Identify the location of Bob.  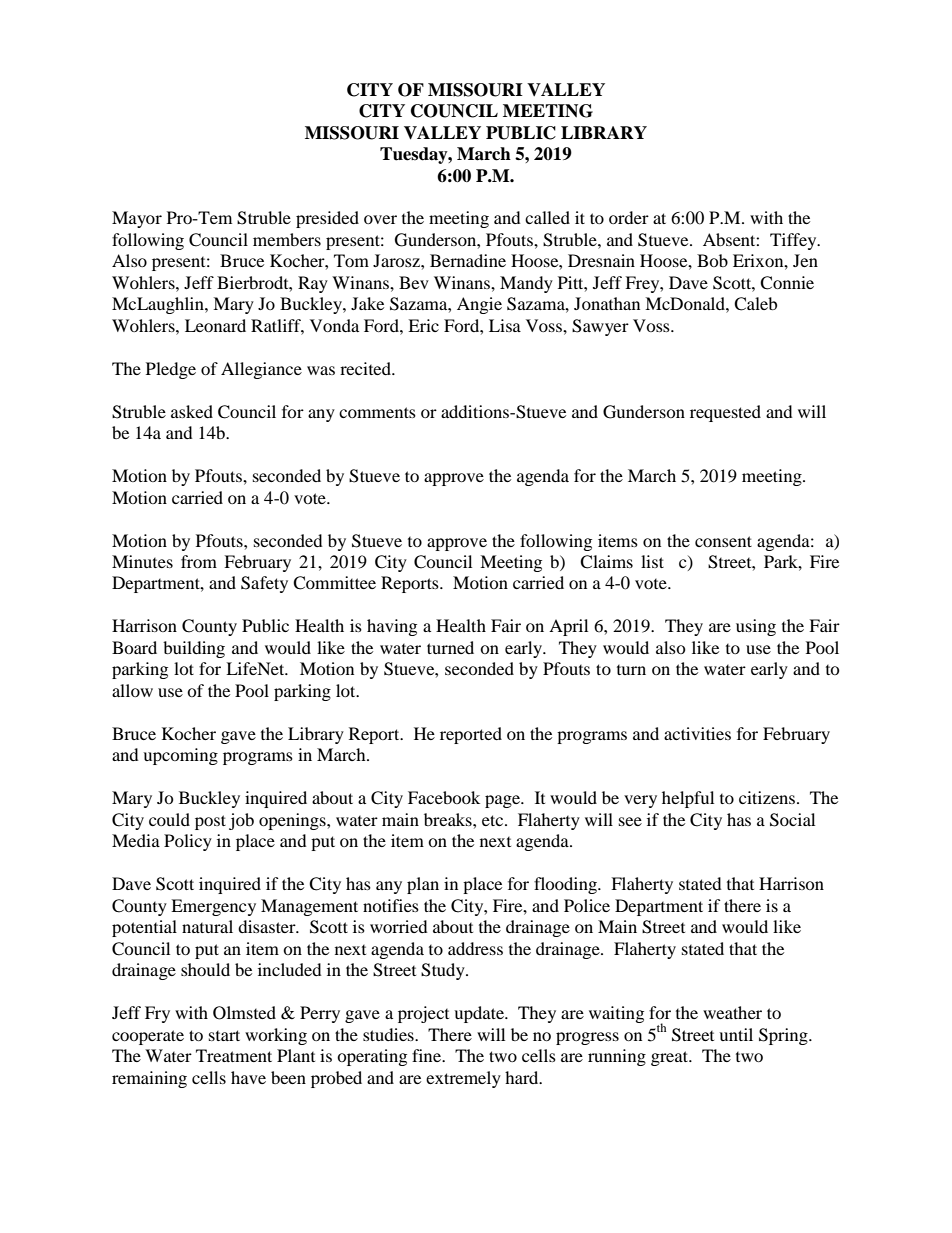
(712, 260).
